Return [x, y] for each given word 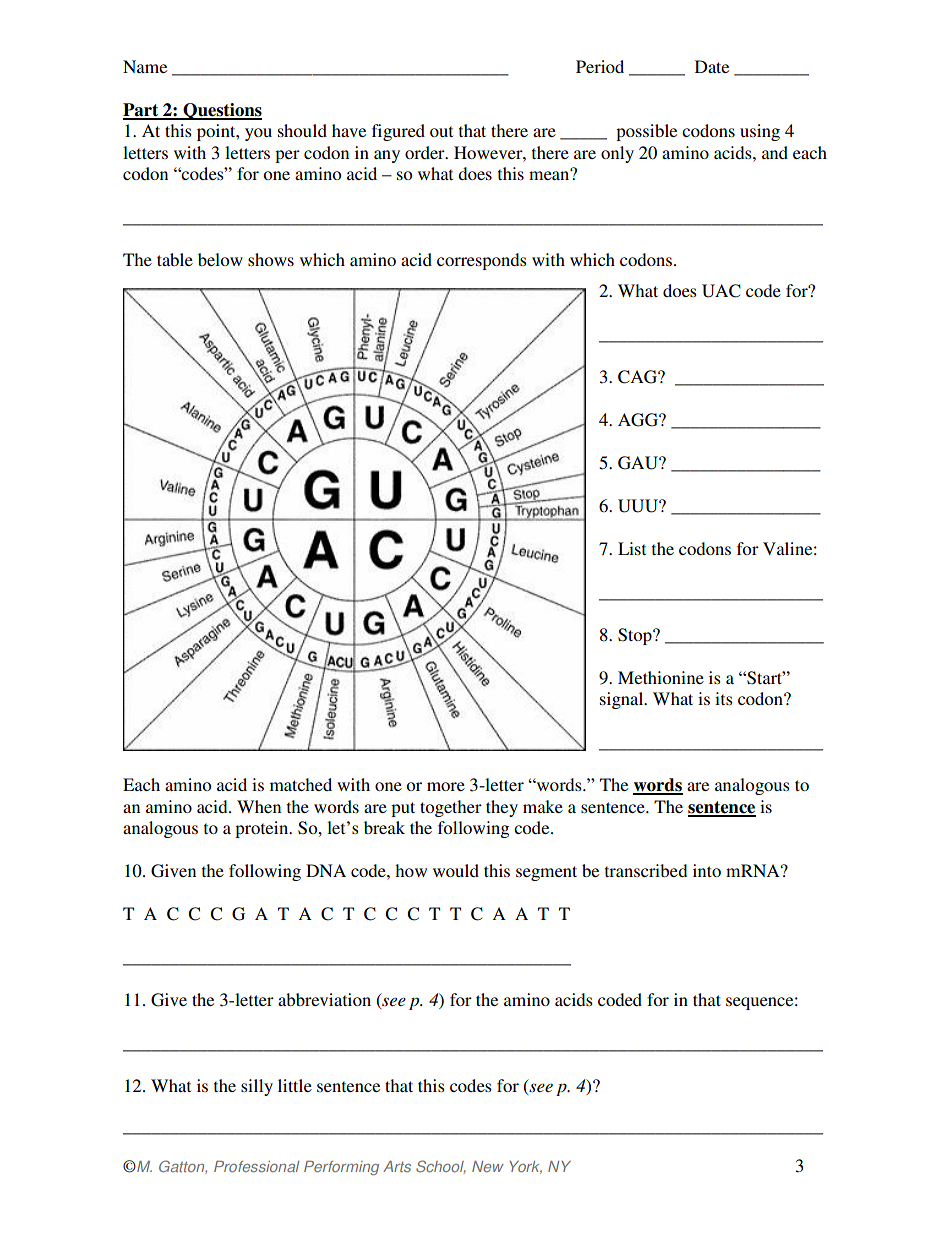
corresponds [482, 261]
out [441, 131]
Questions [221, 111]
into [707, 870]
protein [263, 829]
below [220, 259]
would [456, 870]
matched [301, 784]
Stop [636, 636]
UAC [721, 291]
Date [712, 66]
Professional [256, 1166]
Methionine [661, 677]
